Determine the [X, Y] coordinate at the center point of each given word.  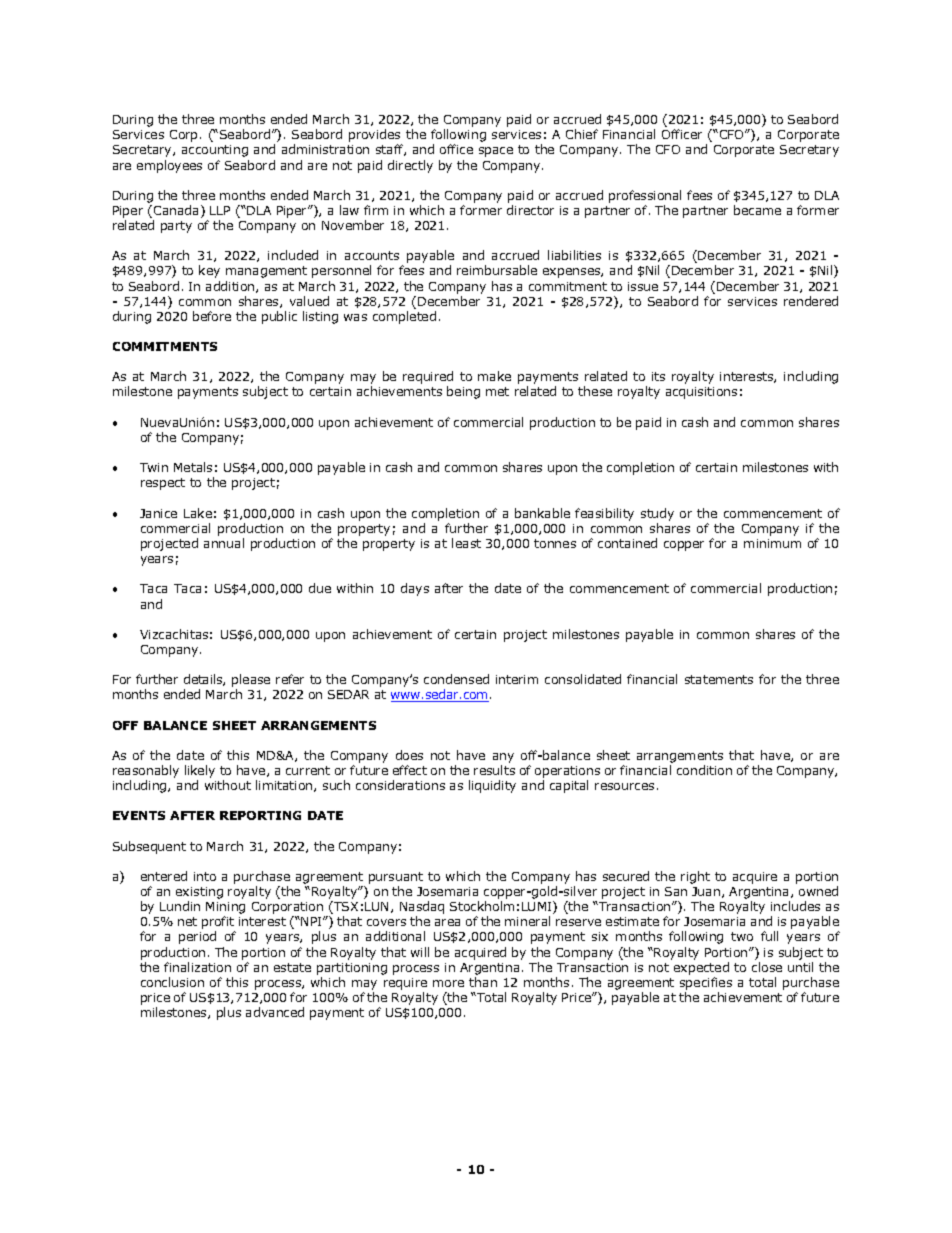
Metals [193, 467]
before [212, 316]
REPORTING [260, 815]
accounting [215, 151]
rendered [811, 301]
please [251, 682]
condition [704, 770]
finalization [197, 967]
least [466, 543]
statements [719, 679]
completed [404, 317]
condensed [456, 679]
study [657, 514]
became [757, 210]
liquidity [492, 786]
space [496, 152]
